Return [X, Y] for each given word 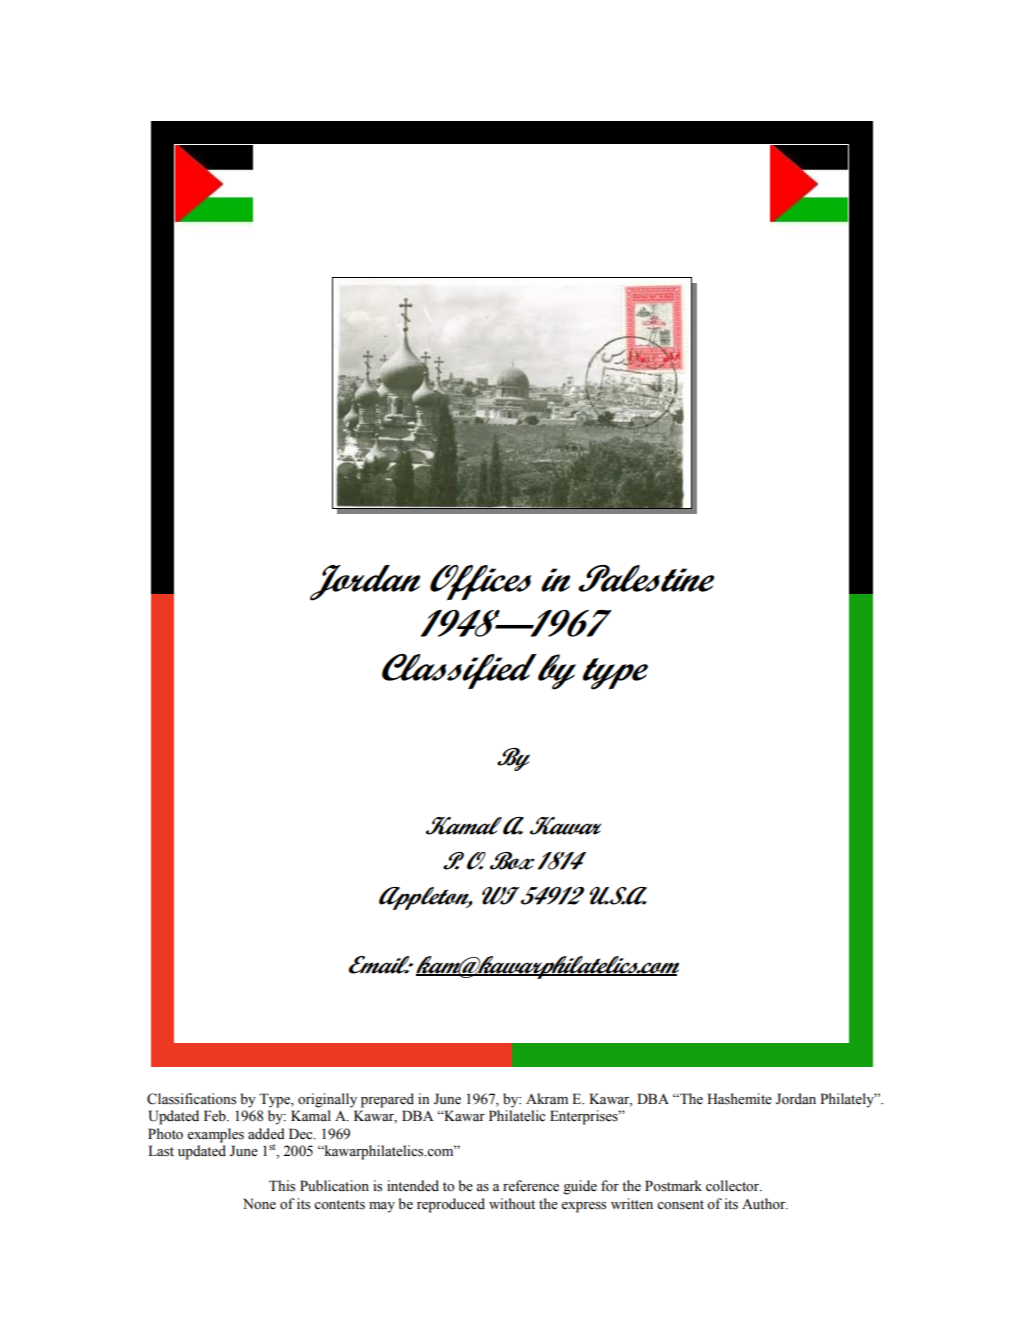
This [282, 1186]
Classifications [191, 1099]
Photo [165, 1134]
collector [734, 1186]
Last [161, 1151]
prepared [387, 1100]
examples [215, 1135]
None [259, 1204]
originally [327, 1100]
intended [413, 1186]
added [266, 1134]
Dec [302, 1134]
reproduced [451, 1205]
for [610, 1186]
